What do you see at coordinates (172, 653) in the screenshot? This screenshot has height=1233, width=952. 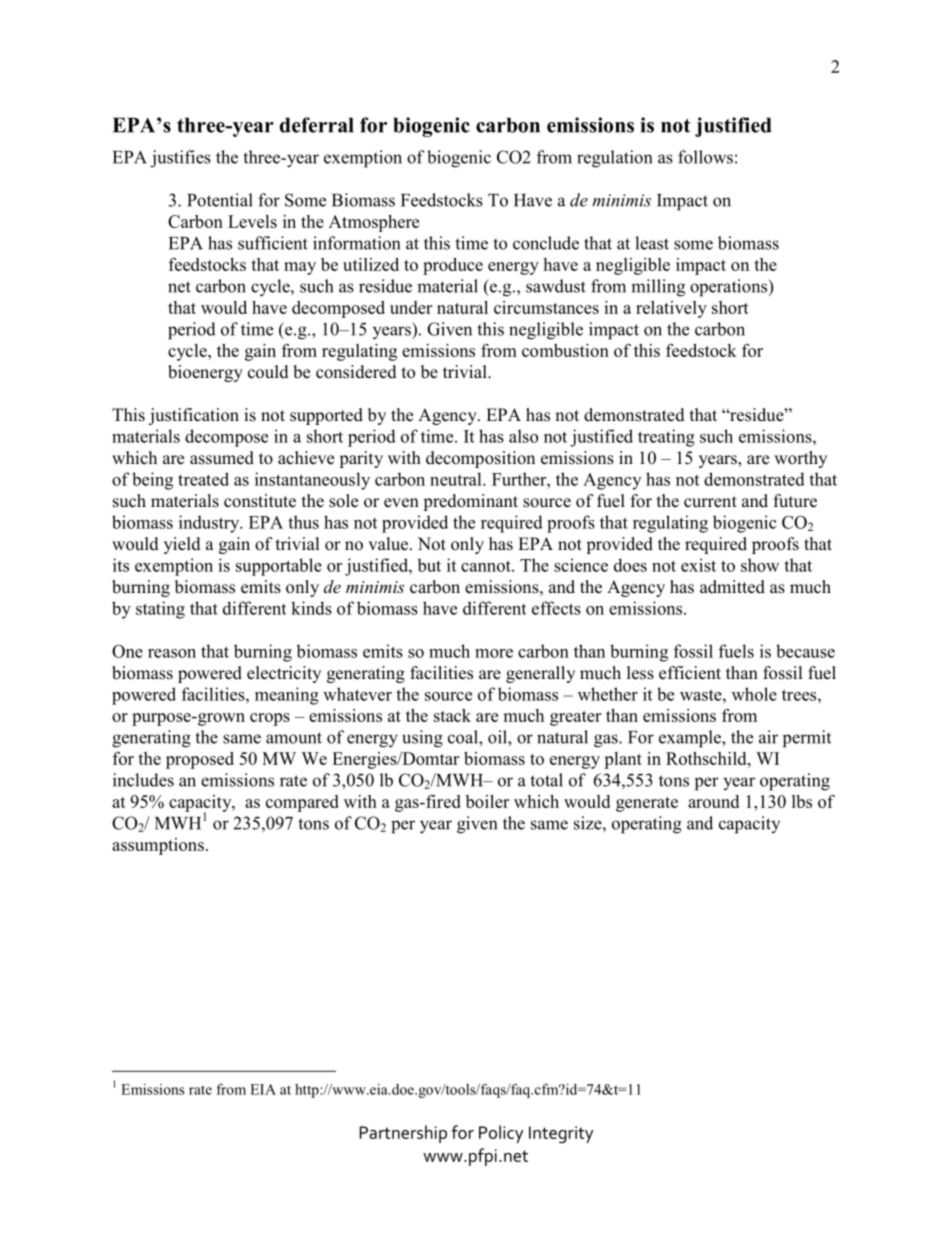 I see `reason` at bounding box center [172, 653].
